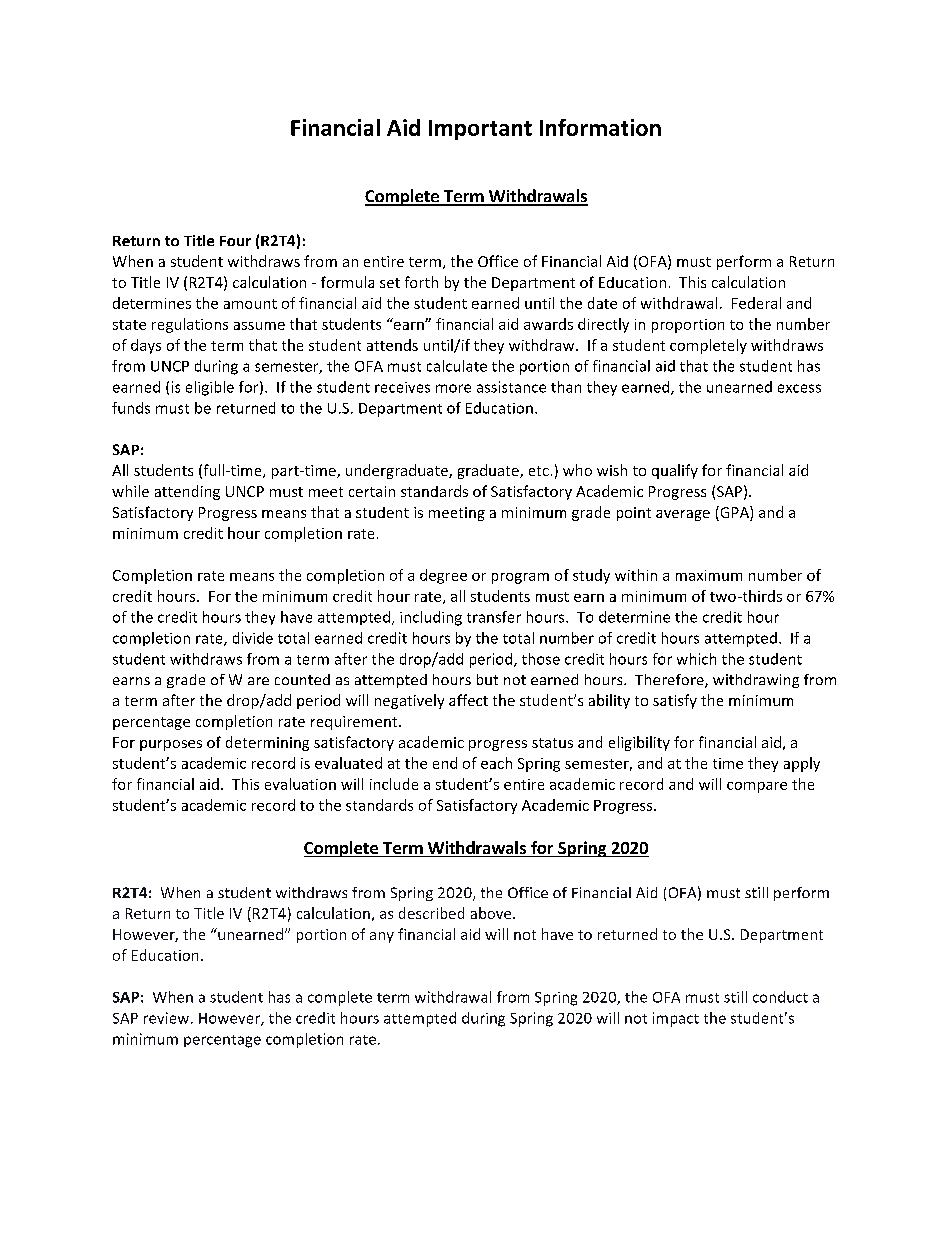 This screenshot has width=952, height=1233. Describe the element at coordinates (166, 1018) in the screenshot. I see `review` at that location.
